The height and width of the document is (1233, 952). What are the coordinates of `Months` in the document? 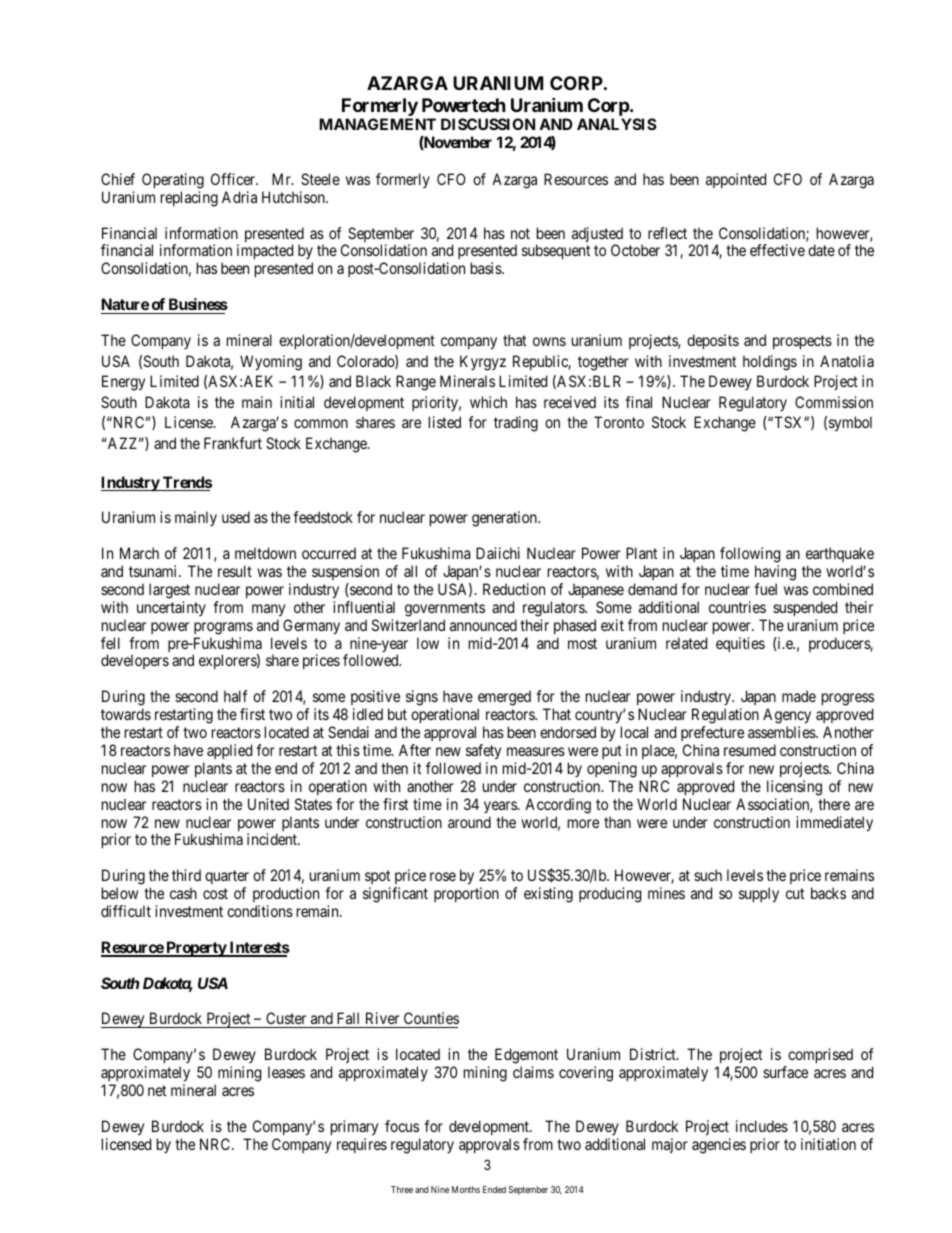 It's located at (466, 1189).
